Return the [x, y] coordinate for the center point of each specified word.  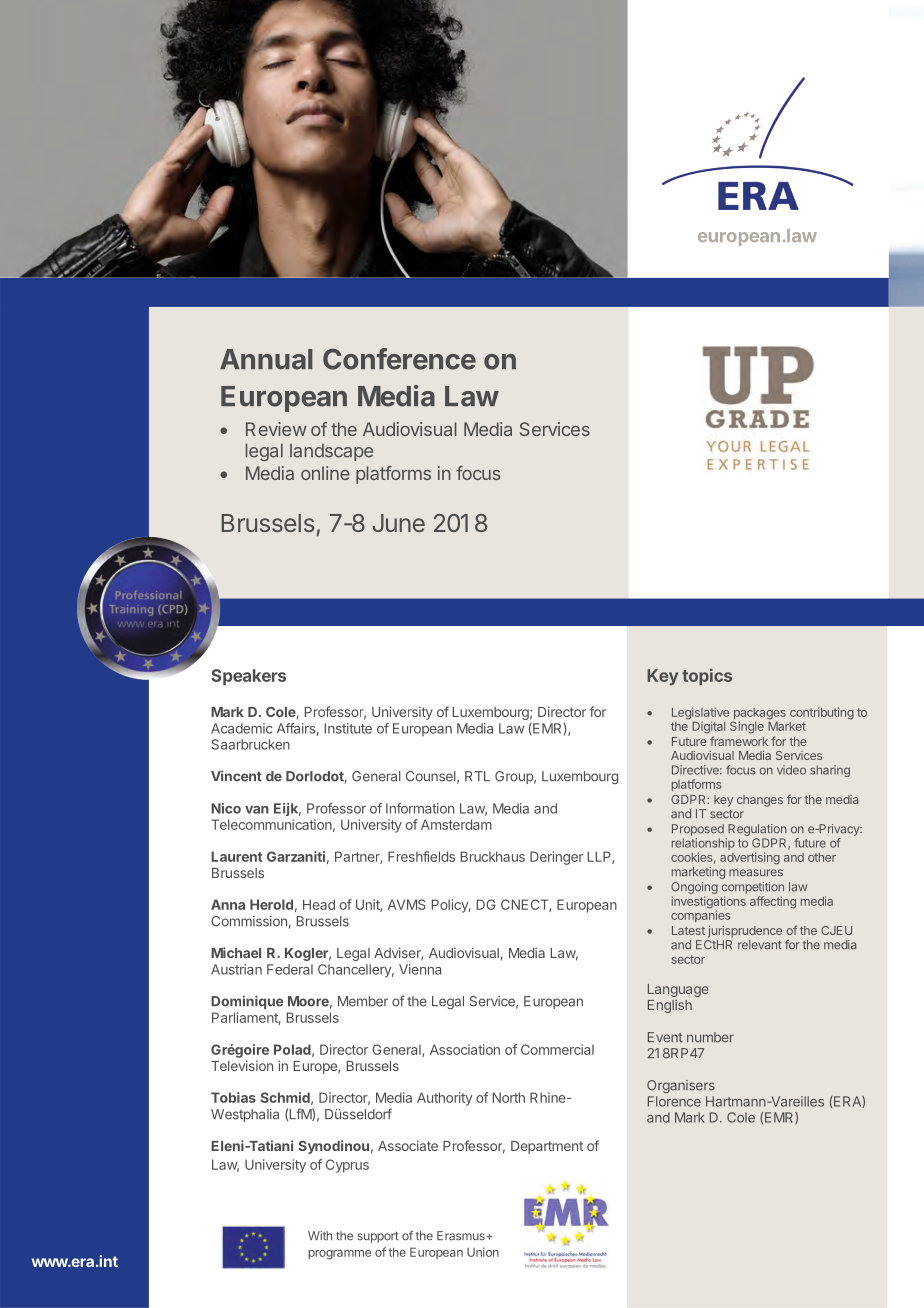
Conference [399, 359]
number [710, 1037]
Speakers [248, 677]
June [399, 523]
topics [707, 677]
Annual [266, 359]
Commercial [557, 1049]
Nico [226, 808]
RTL [477, 776]
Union [483, 1252]
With [320, 1235]
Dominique [247, 1002]
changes [760, 801]
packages [759, 715]
